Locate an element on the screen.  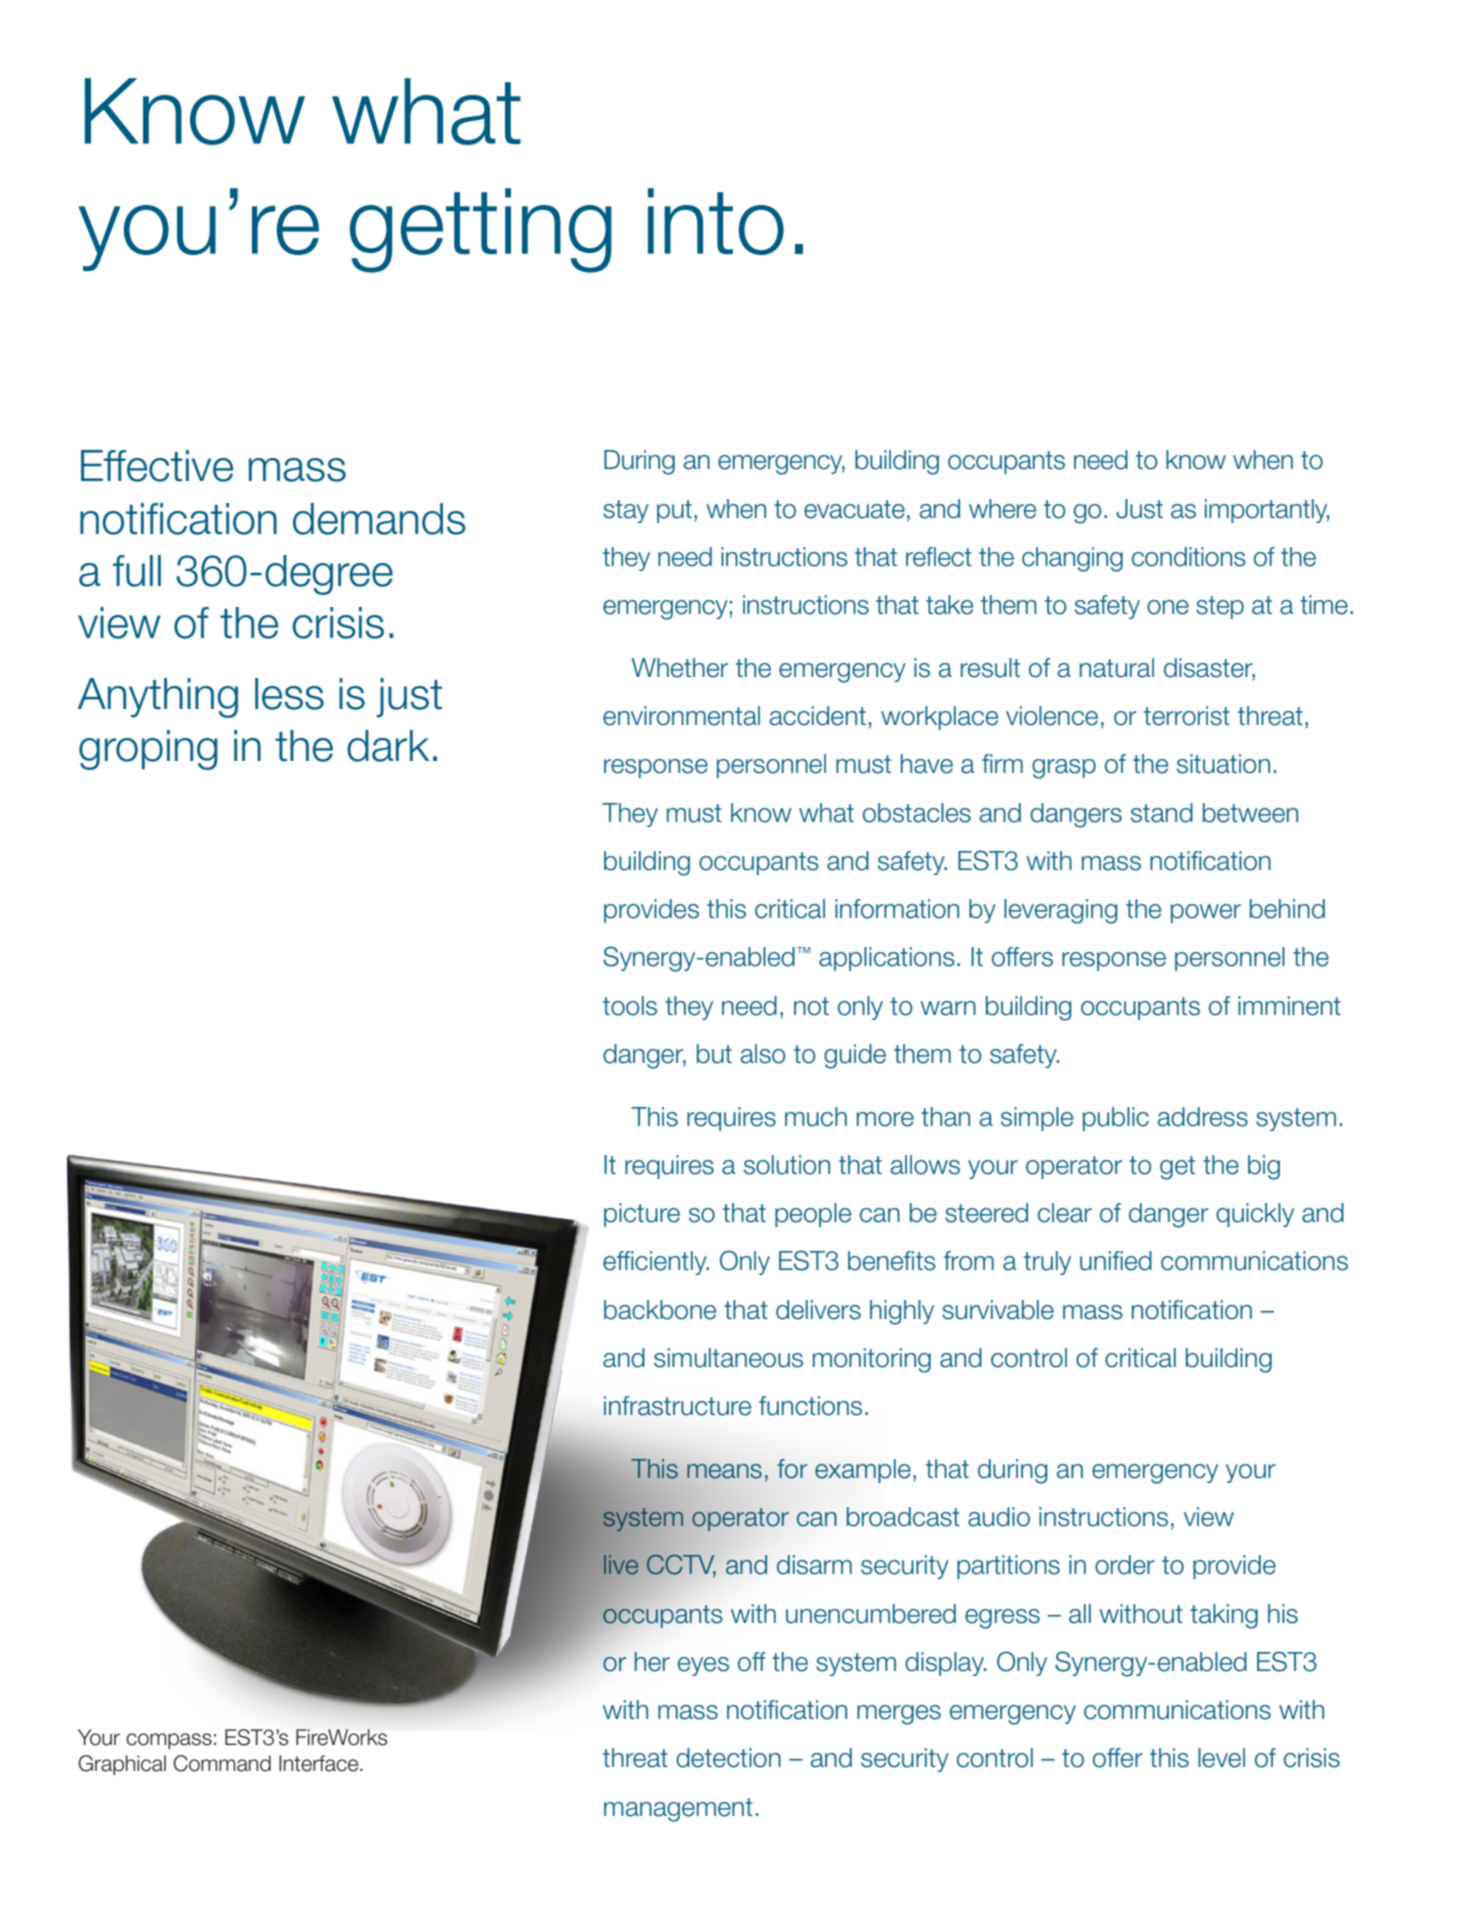
efficiently is located at coordinates (656, 1263).
